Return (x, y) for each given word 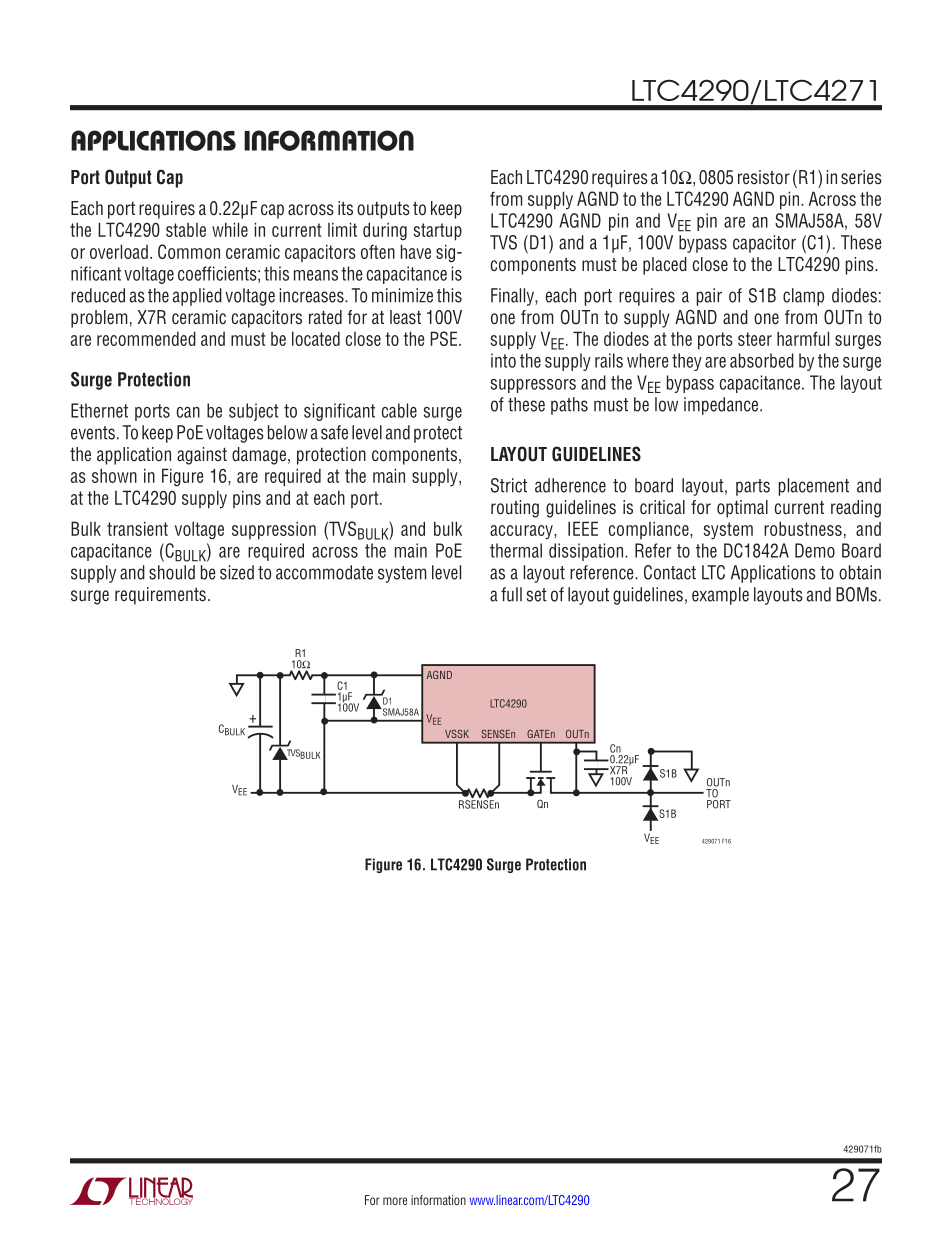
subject (254, 412)
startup (438, 232)
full (511, 594)
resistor (764, 177)
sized (237, 572)
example (720, 596)
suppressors (533, 386)
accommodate (324, 572)
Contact (670, 572)
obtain (860, 572)
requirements (160, 596)
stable (186, 230)
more (395, 1201)
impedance (722, 406)
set (537, 595)
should (172, 572)
